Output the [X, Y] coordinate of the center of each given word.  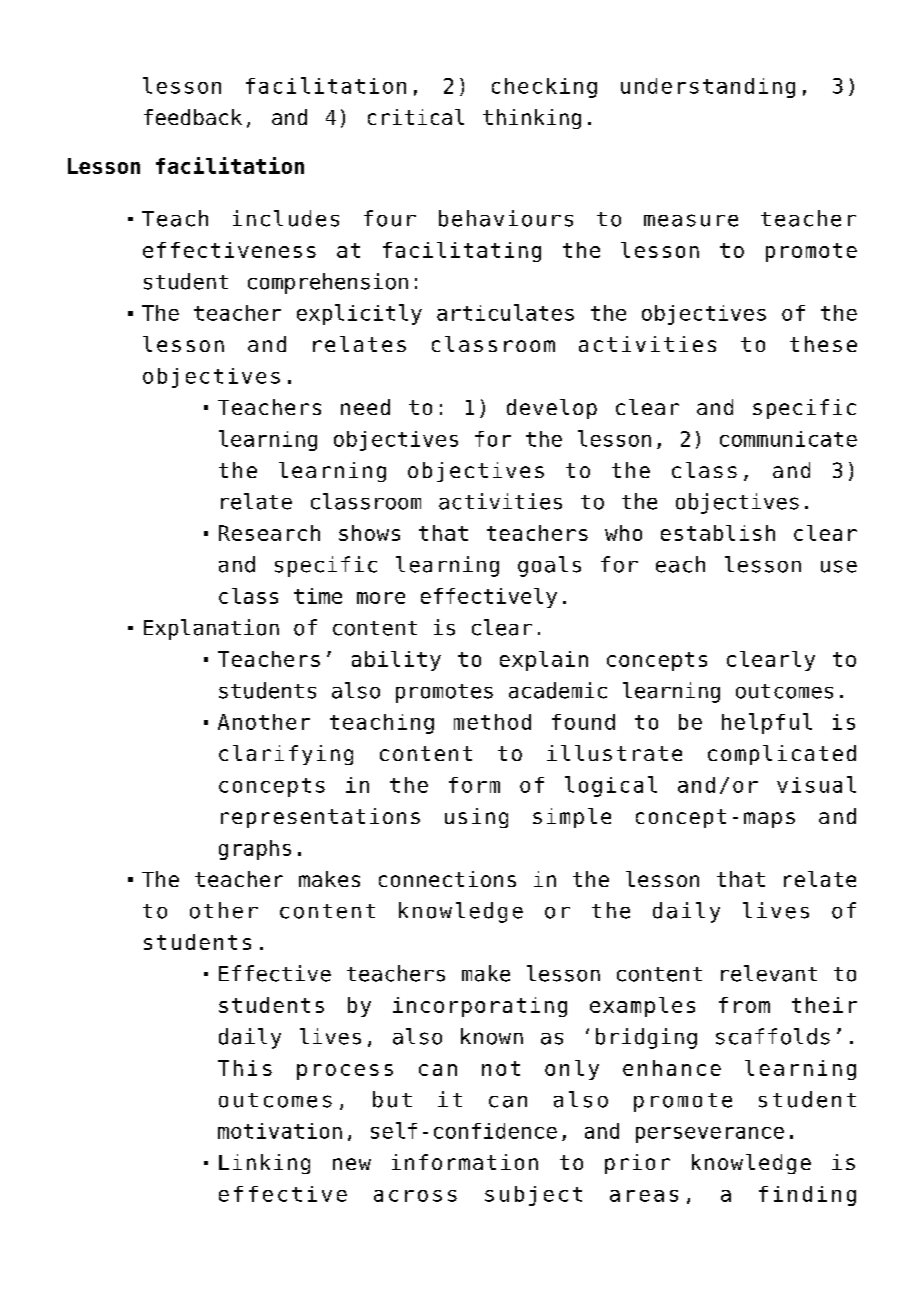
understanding [708, 88]
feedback [193, 117]
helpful [767, 723]
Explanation [211, 629]
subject [533, 1196]
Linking [264, 1164]
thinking [532, 119]
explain [544, 661]
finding [807, 1196]
